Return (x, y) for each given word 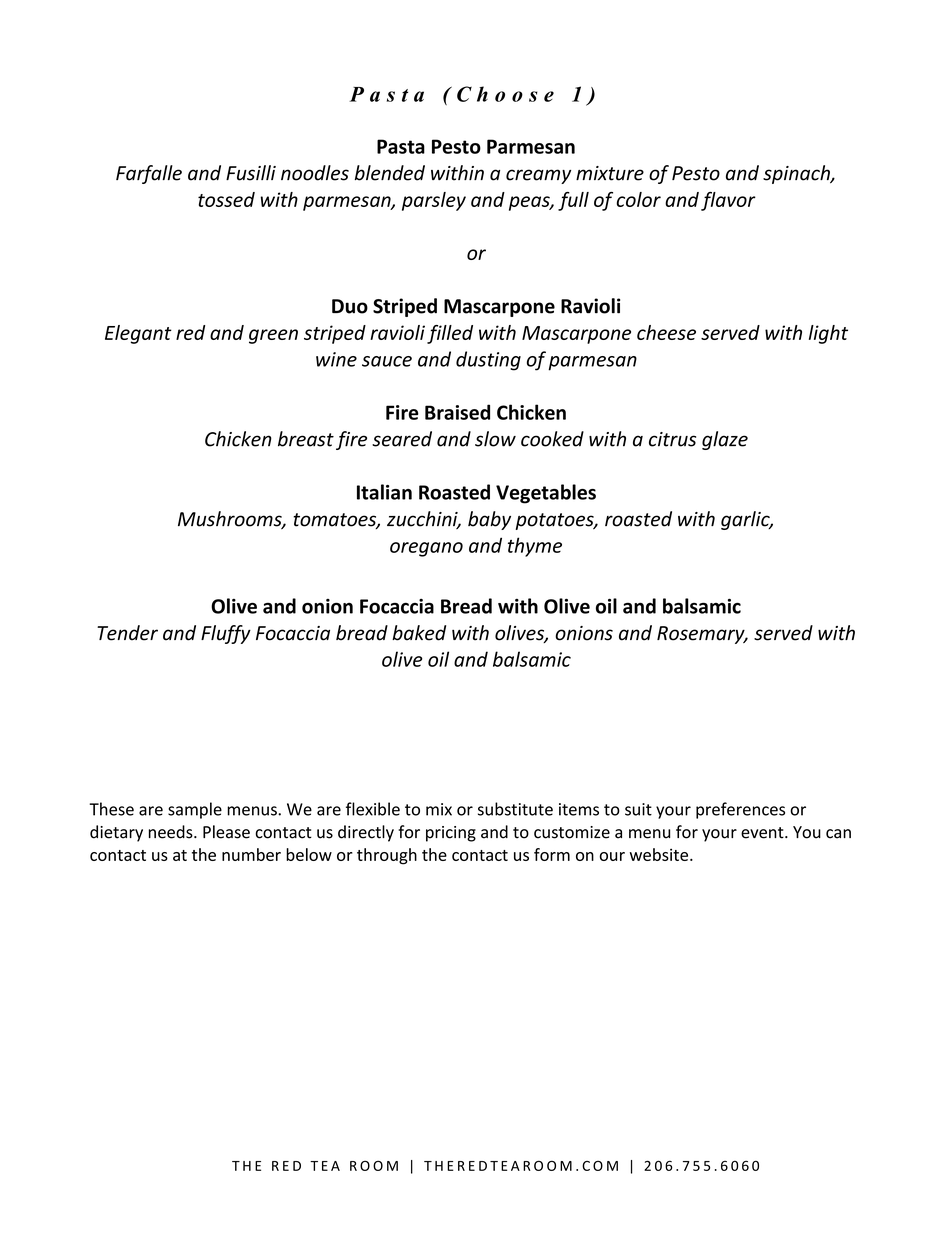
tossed (226, 199)
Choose (505, 94)
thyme (535, 547)
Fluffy (226, 634)
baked (419, 633)
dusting (488, 361)
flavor (728, 201)
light (828, 334)
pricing (451, 834)
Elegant (138, 334)
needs (172, 832)
